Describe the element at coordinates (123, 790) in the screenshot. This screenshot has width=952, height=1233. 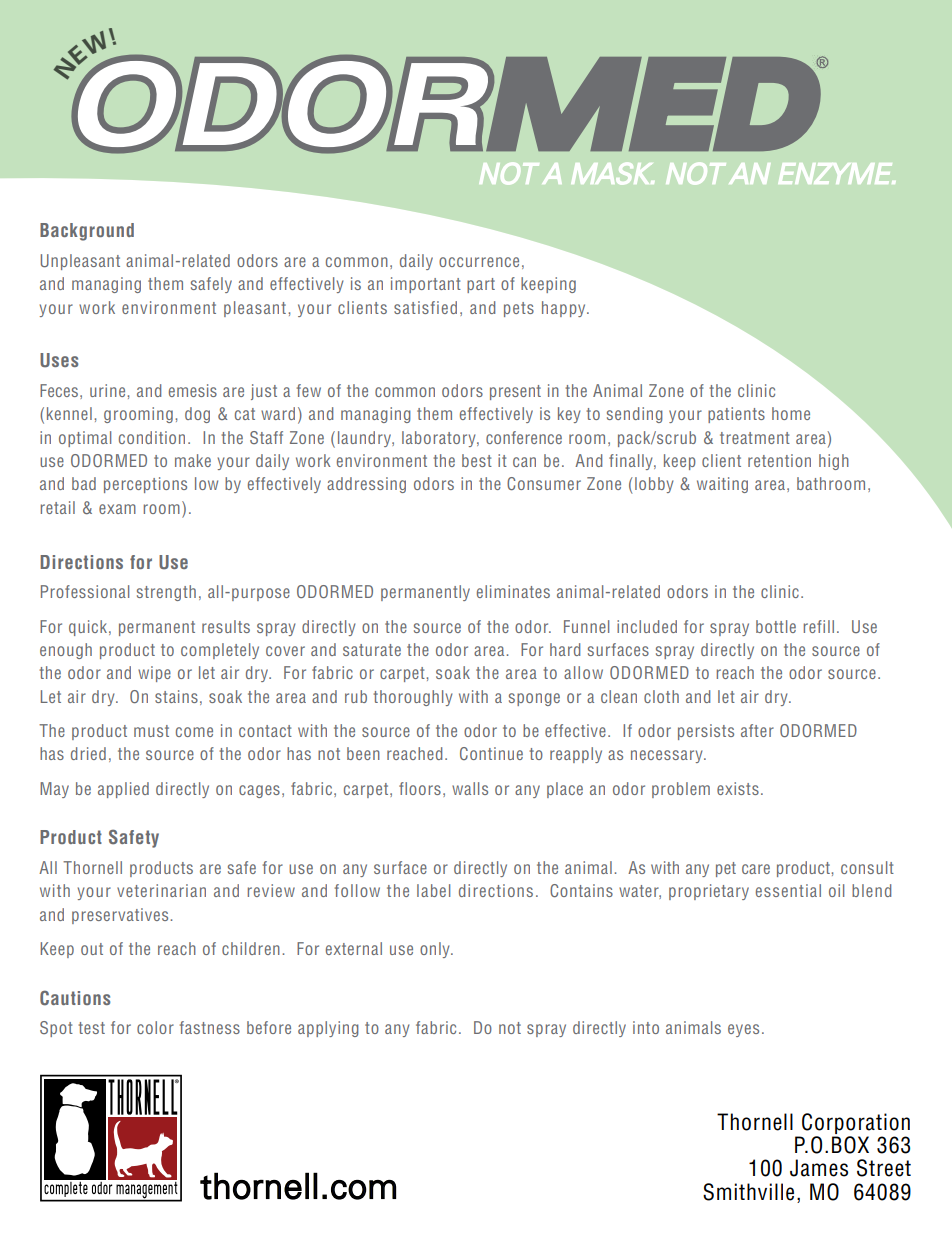
I see `applied` at that location.
